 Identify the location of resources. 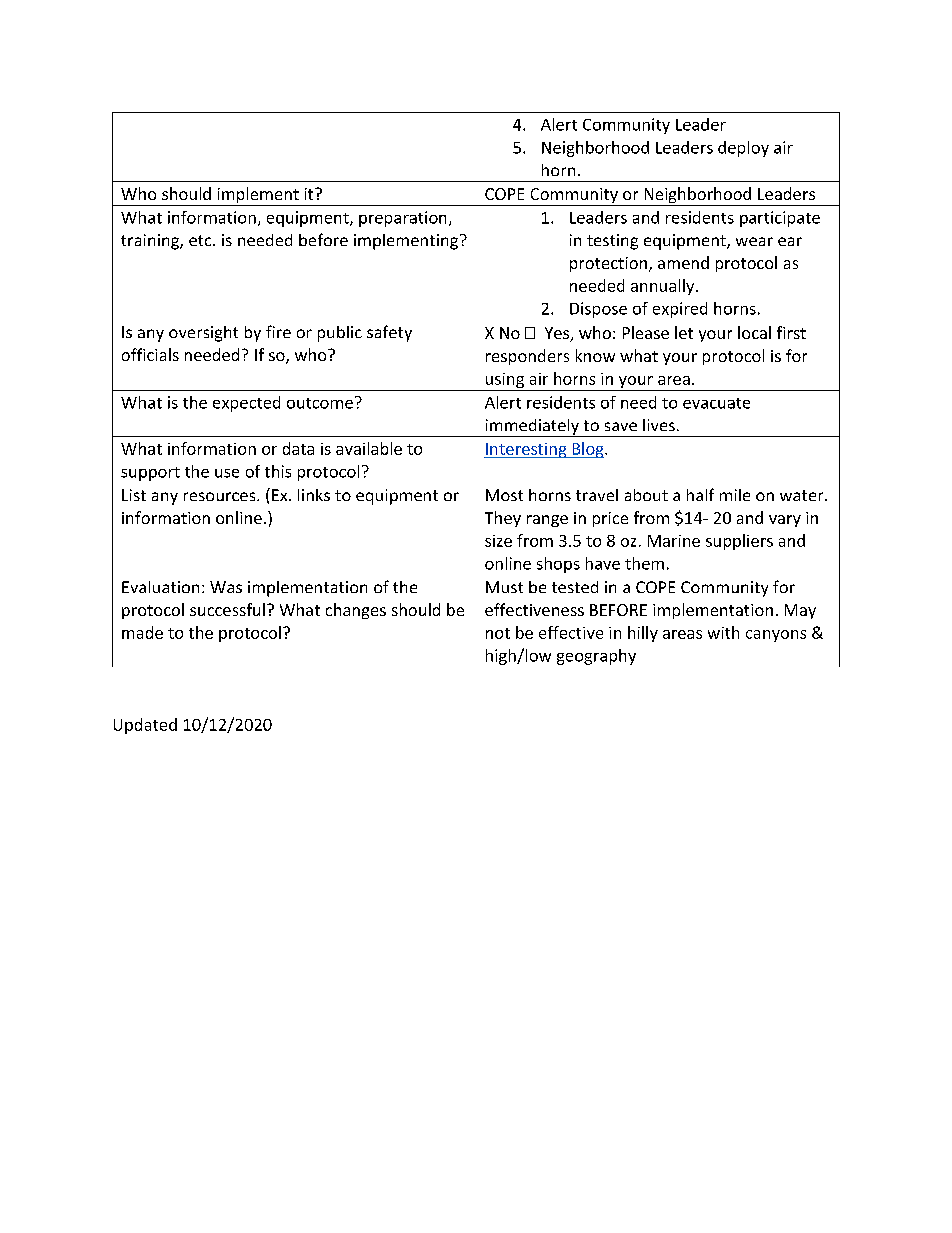
(221, 496).
